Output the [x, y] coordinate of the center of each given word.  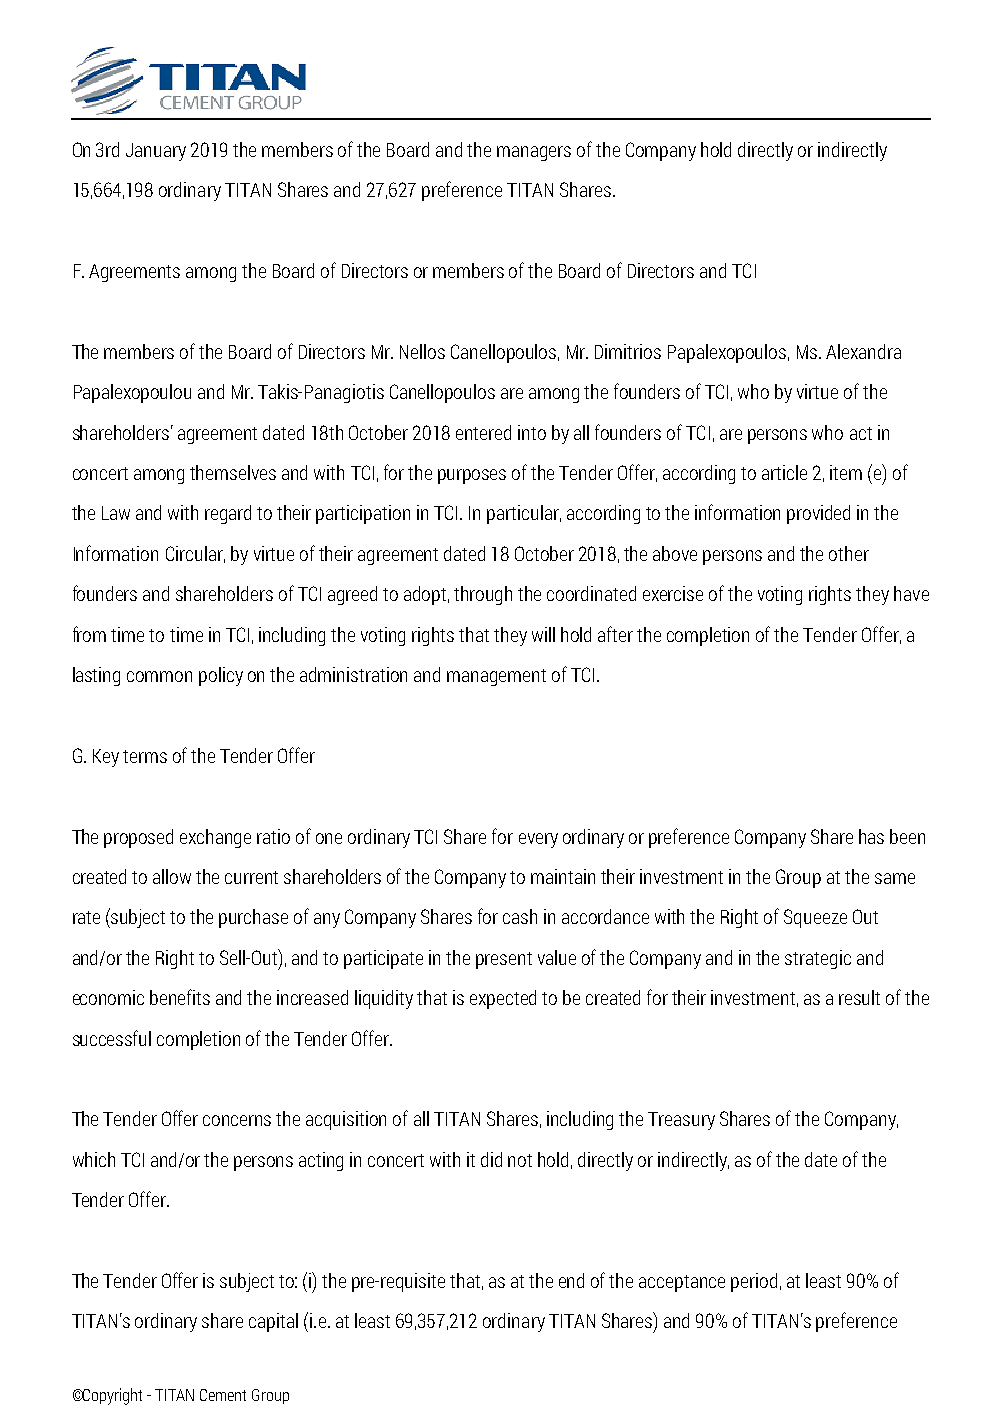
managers [534, 153]
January [156, 152]
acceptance [682, 1283]
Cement [223, 1395]
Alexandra [863, 351]
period [754, 1282]
